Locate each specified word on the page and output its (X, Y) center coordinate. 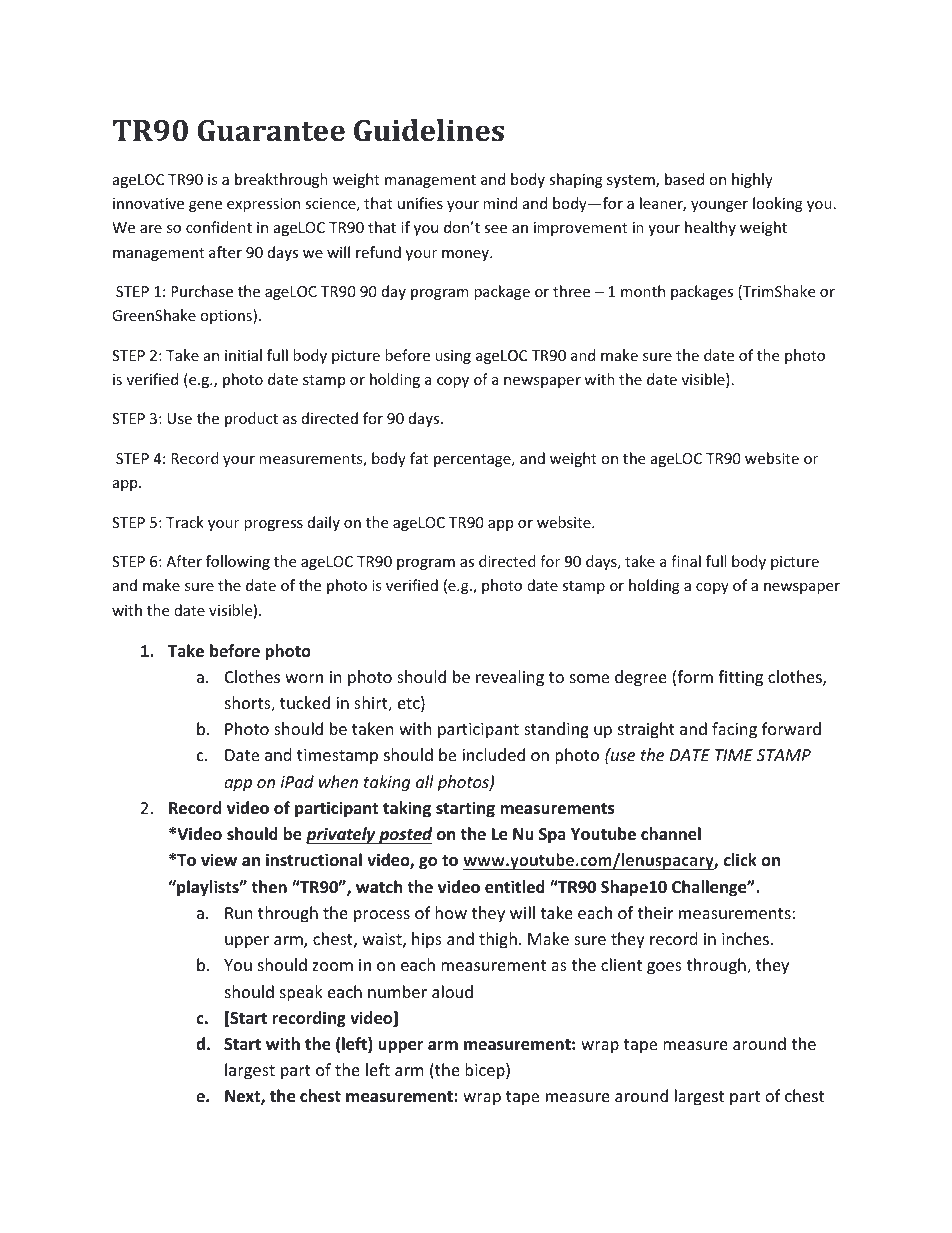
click (740, 859)
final (686, 561)
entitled (515, 887)
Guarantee (271, 131)
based (684, 179)
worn (304, 678)
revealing (510, 678)
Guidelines (429, 130)
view (219, 860)
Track (185, 522)
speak (301, 993)
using (453, 357)
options (227, 316)
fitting (740, 678)
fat (419, 458)
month (643, 291)
